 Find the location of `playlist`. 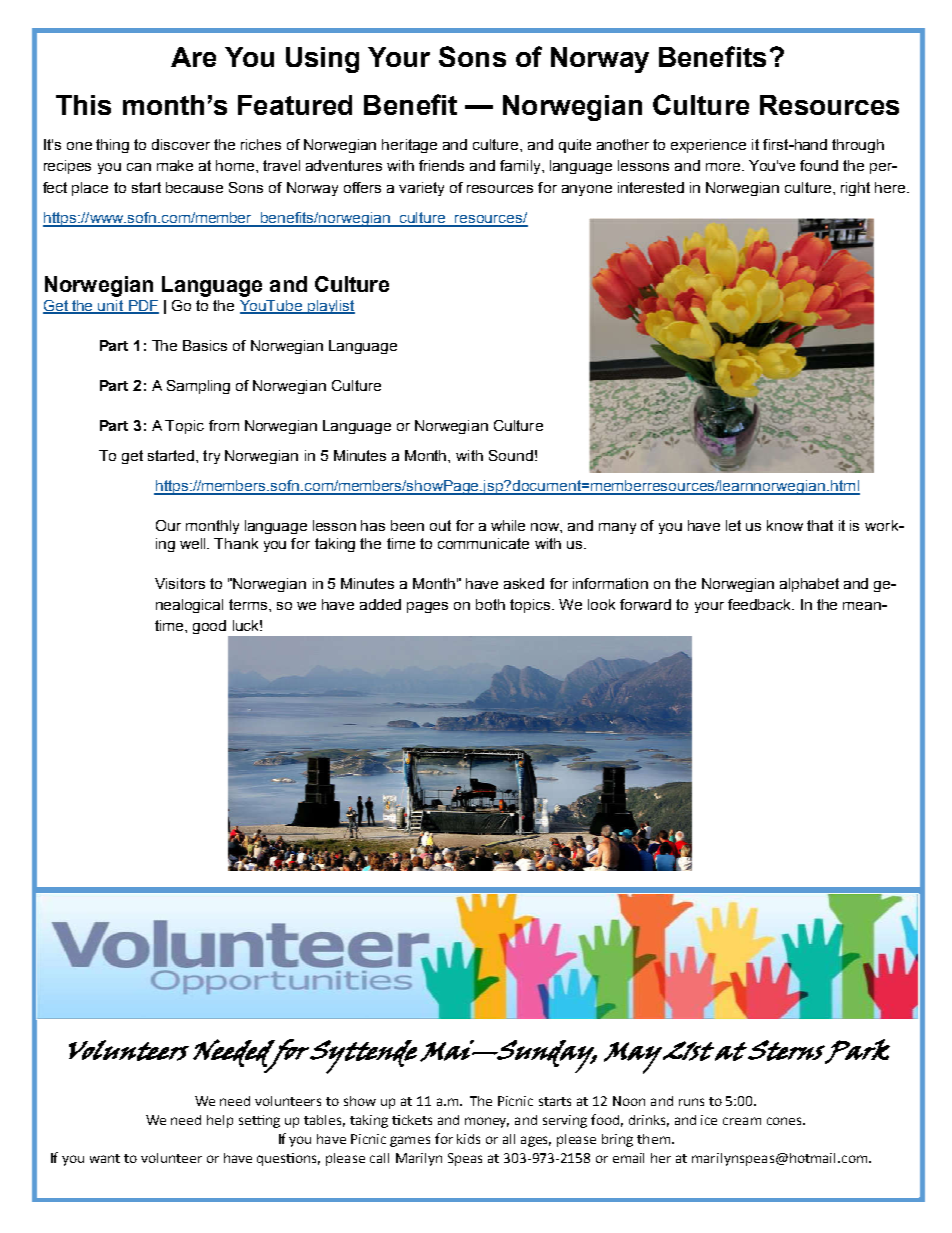

playlist is located at coordinates (330, 307).
